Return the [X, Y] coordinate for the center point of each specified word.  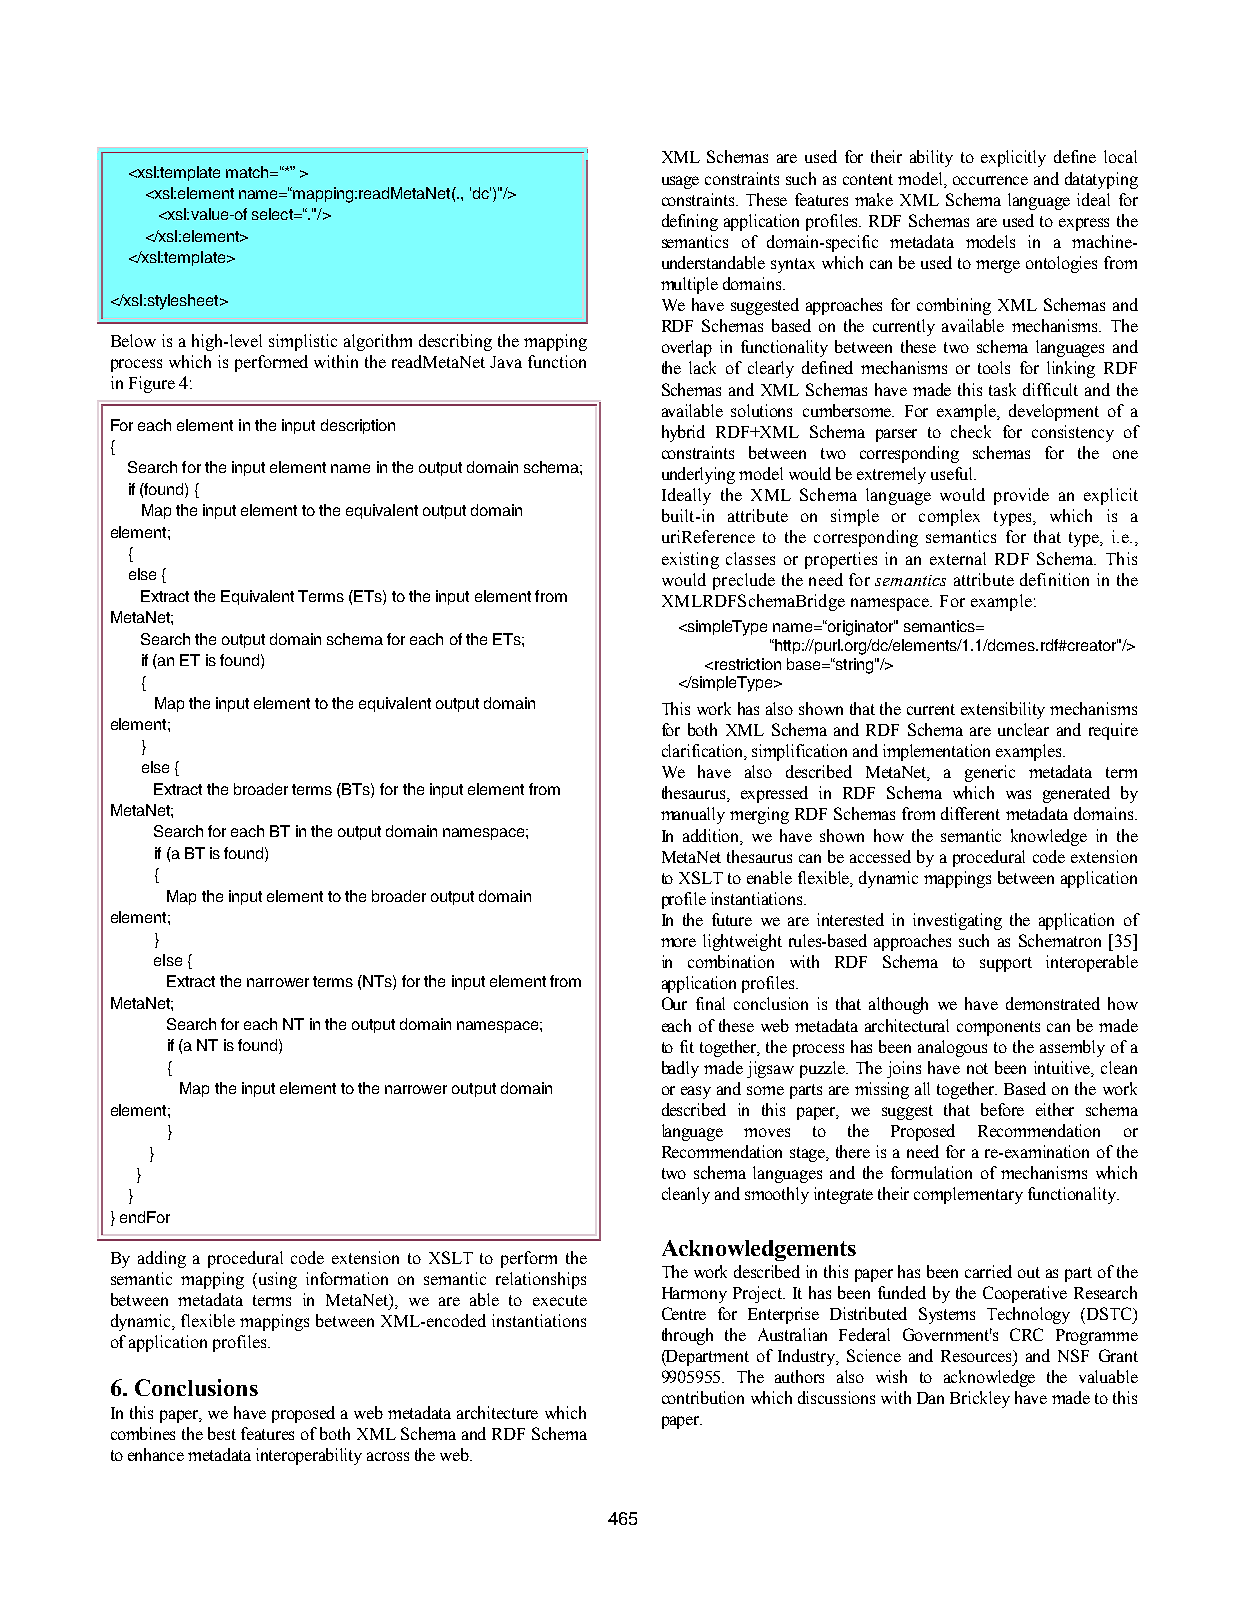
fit [687, 1046]
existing [690, 560]
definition [1054, 579]
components [998, 1028]
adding [162, 1259]
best [222, 1433]
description [358, 426]
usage [680, 182]
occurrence [990, 180]
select [273, 214]
